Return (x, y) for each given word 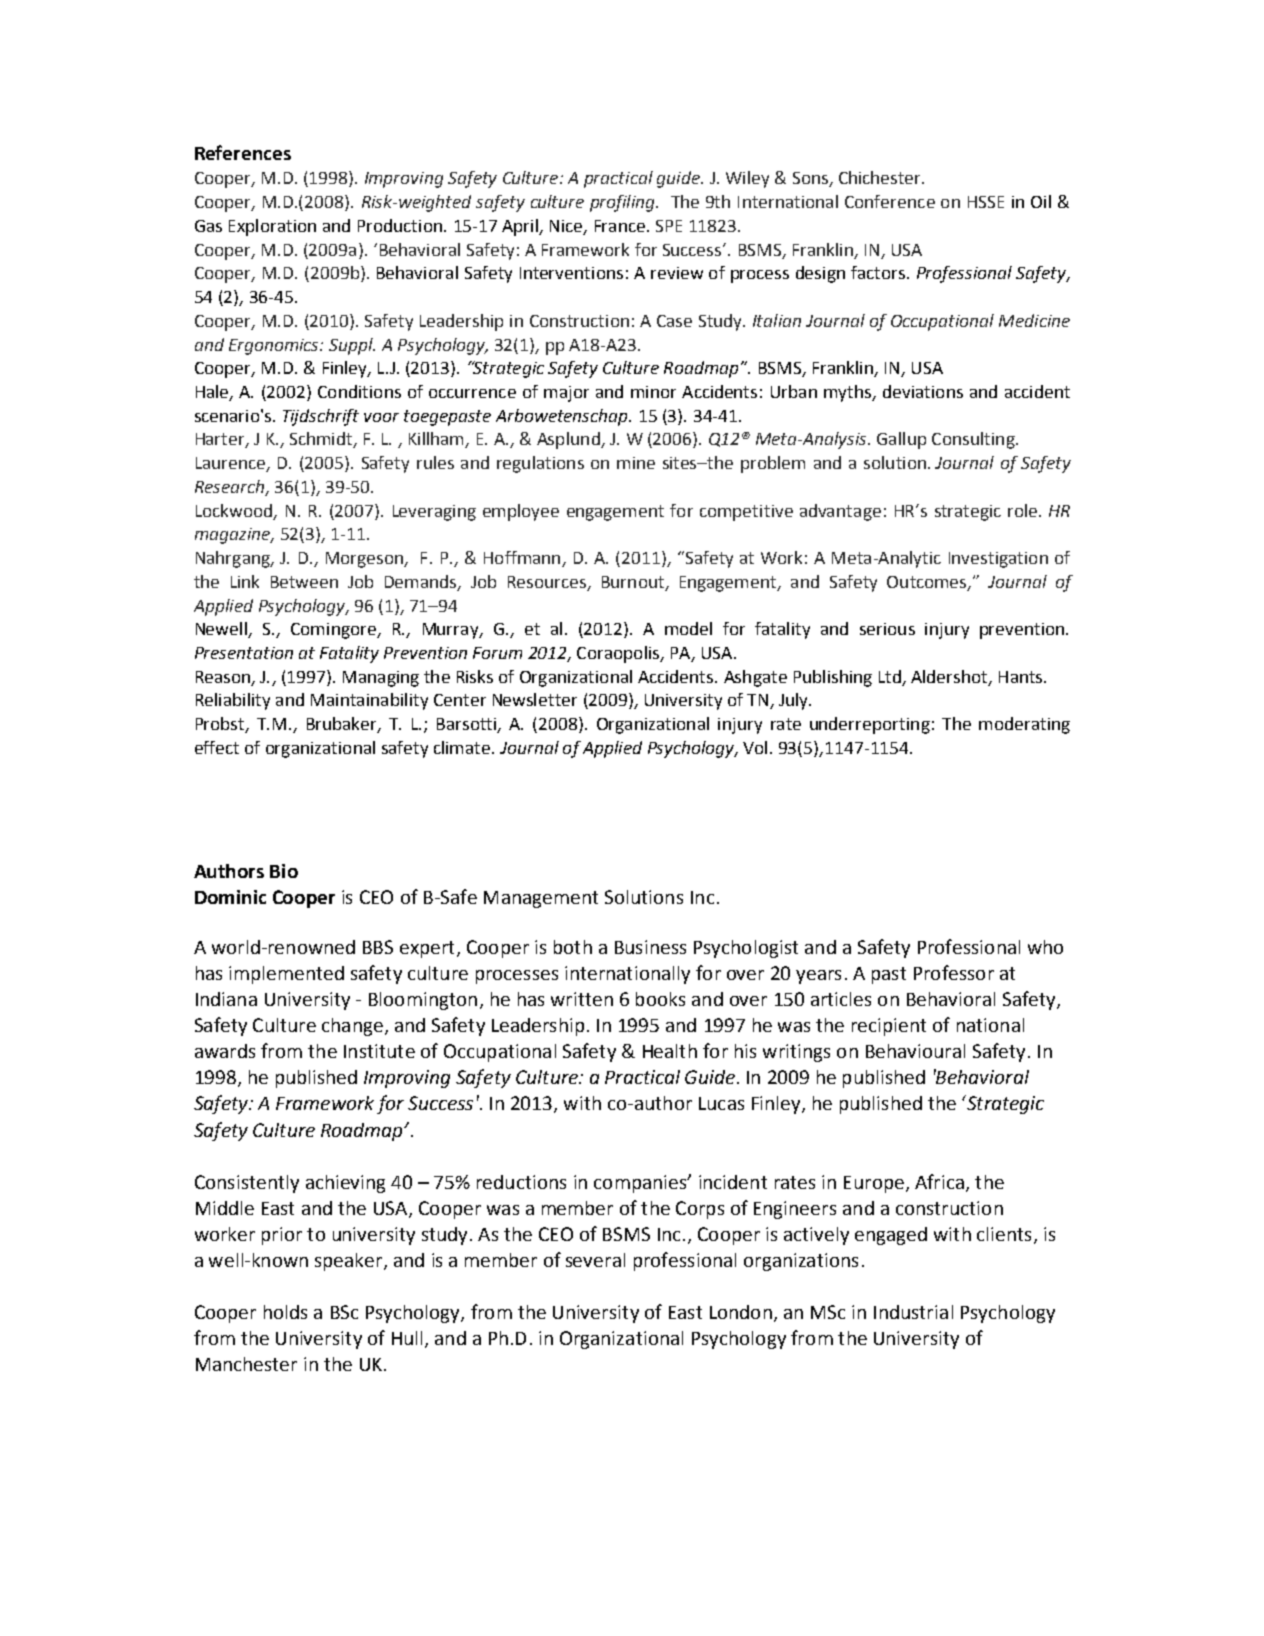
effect (217, 747)
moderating (1024, 725)
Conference (890, 201)
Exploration (272, 227)
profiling (623, 203)
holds (285, 1312)
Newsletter (535, 699)
